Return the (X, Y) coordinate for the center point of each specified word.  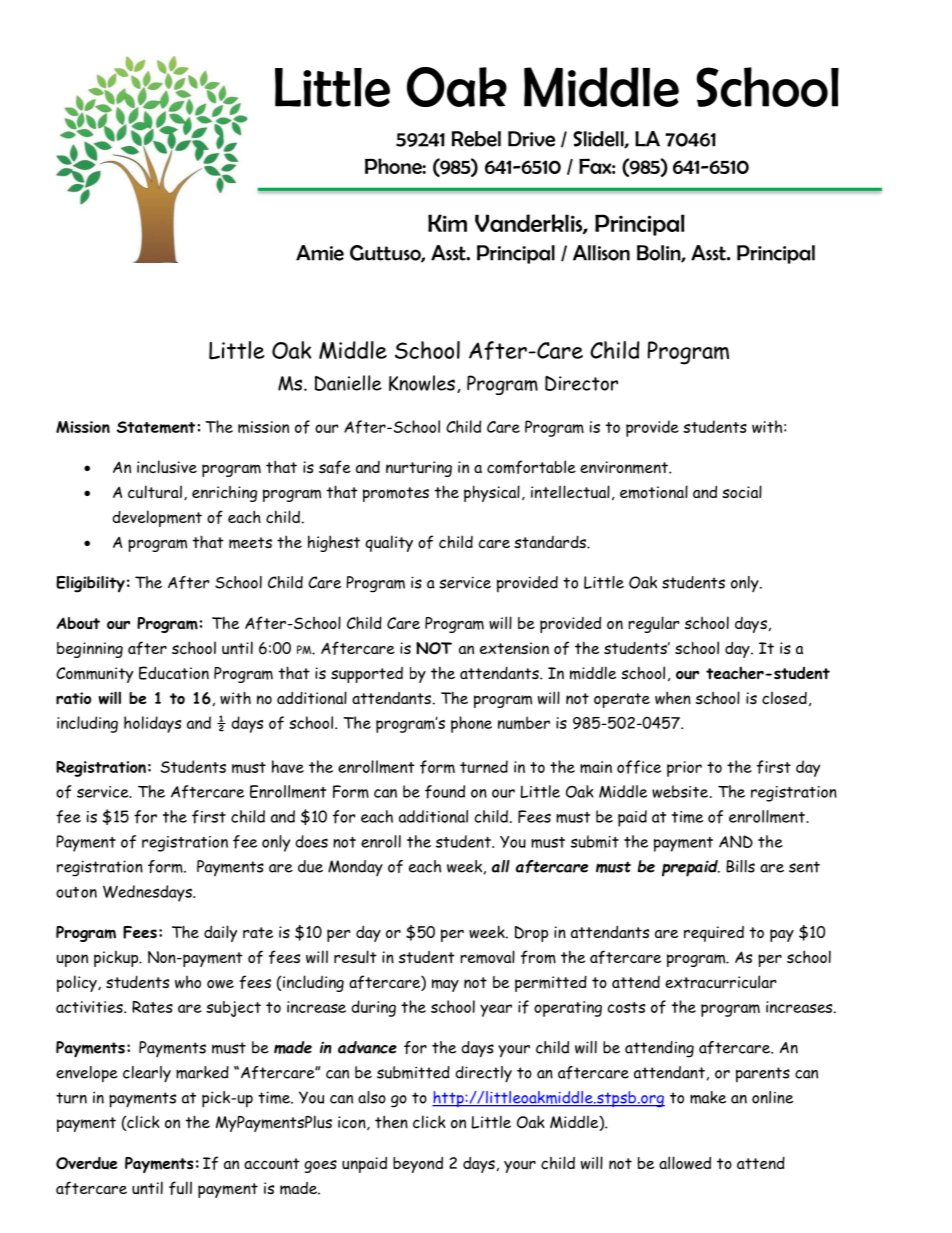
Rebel (476, 139)
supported (367, 675)
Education (174, 673)
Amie (320, 253)
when (673, 698)
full (180, 1188)
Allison (601, 253)
